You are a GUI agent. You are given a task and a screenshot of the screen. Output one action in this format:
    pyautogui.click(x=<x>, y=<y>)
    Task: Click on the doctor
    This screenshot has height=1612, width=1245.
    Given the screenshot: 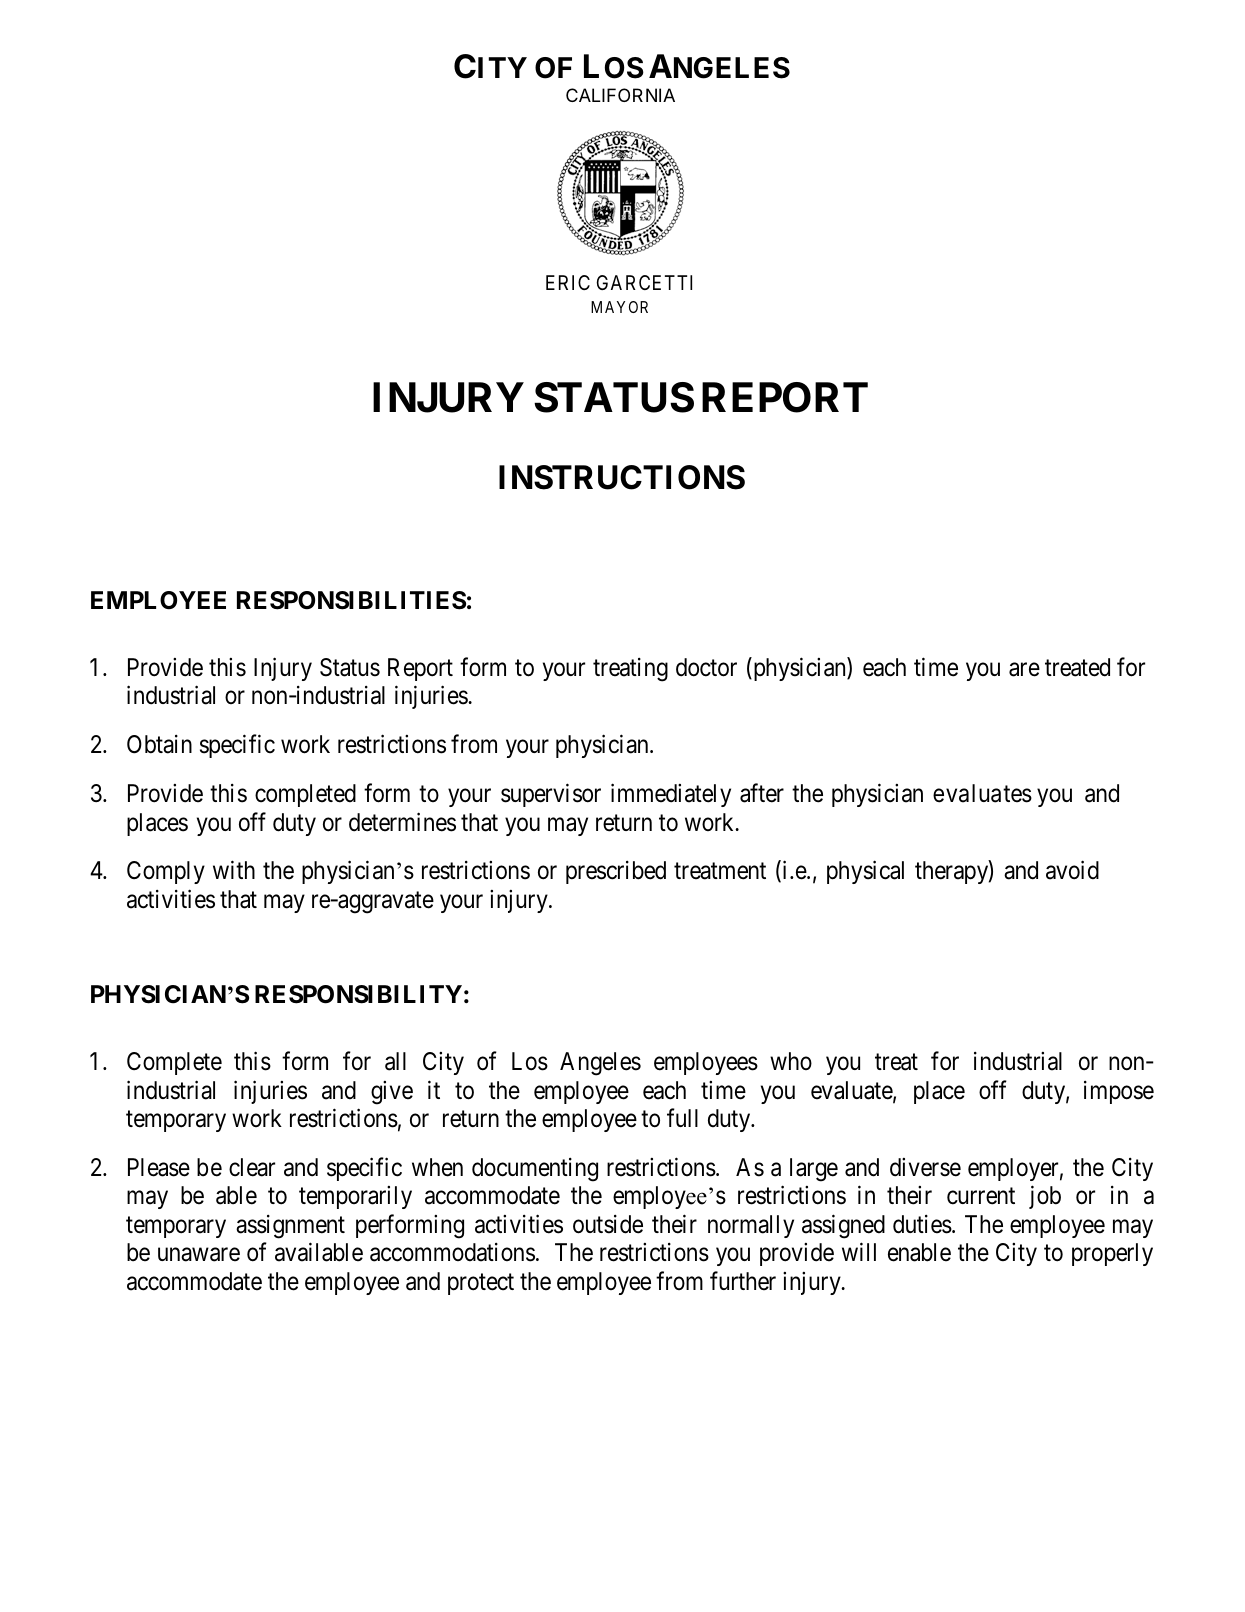 What is the action you would take?
    pyautogui.click(x=706, y=667)
